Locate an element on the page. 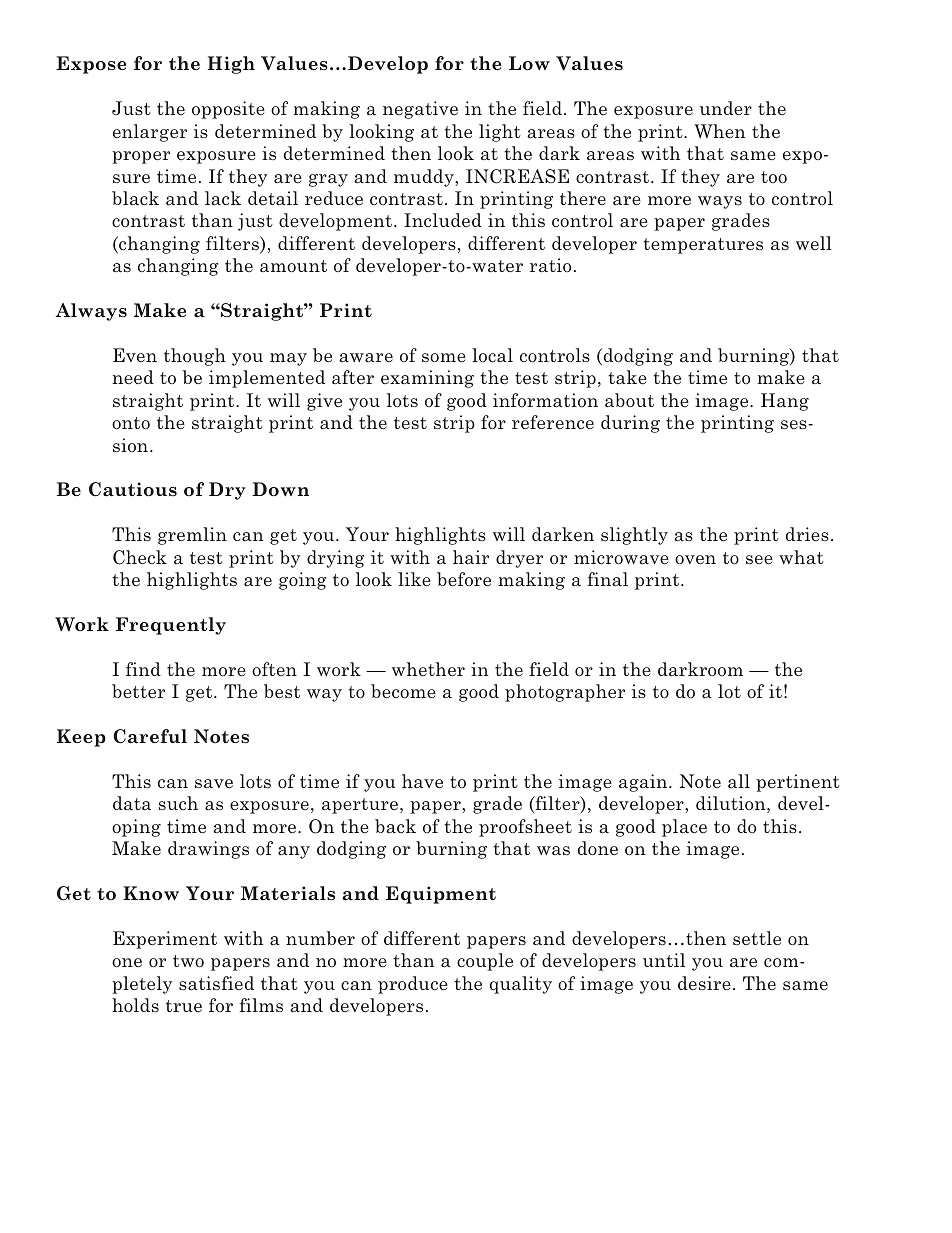 This image has width=952, height=1233. negative is located at coordinates (420, 110).
